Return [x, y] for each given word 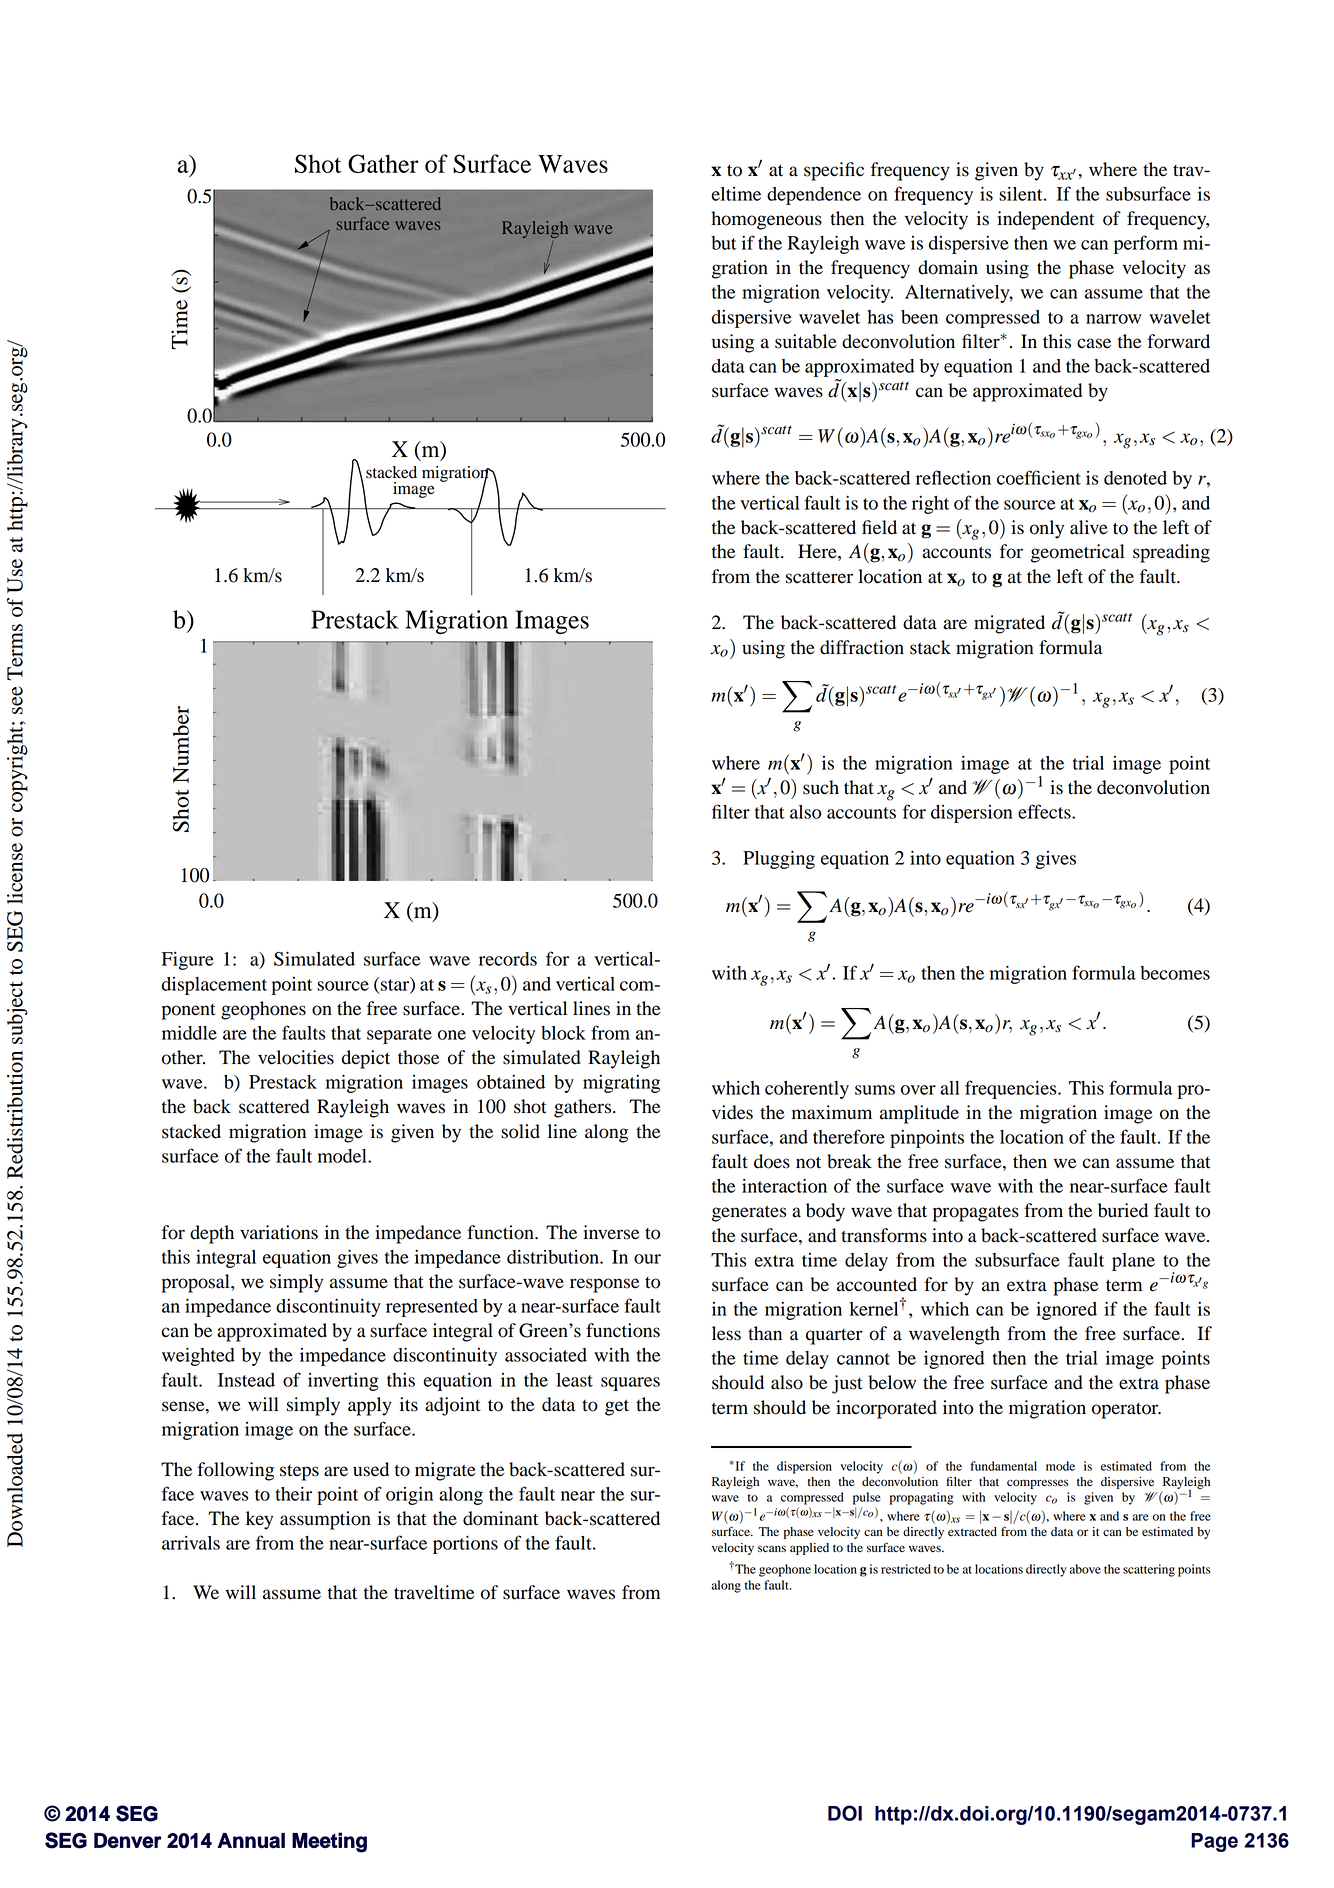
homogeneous [766, 220]
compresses [1038, 1484]
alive [1089, 527]
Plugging [779, 859]
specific [834, 171]
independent [1046, 220]
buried [1123, 1210]
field [879, 527]
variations [279, 1232]
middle [189, 1032]
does [772, 1161]
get [617, 1407]
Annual [251, 1840]
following [235, 1471]
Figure [188, 961]
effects [1045, 811]
